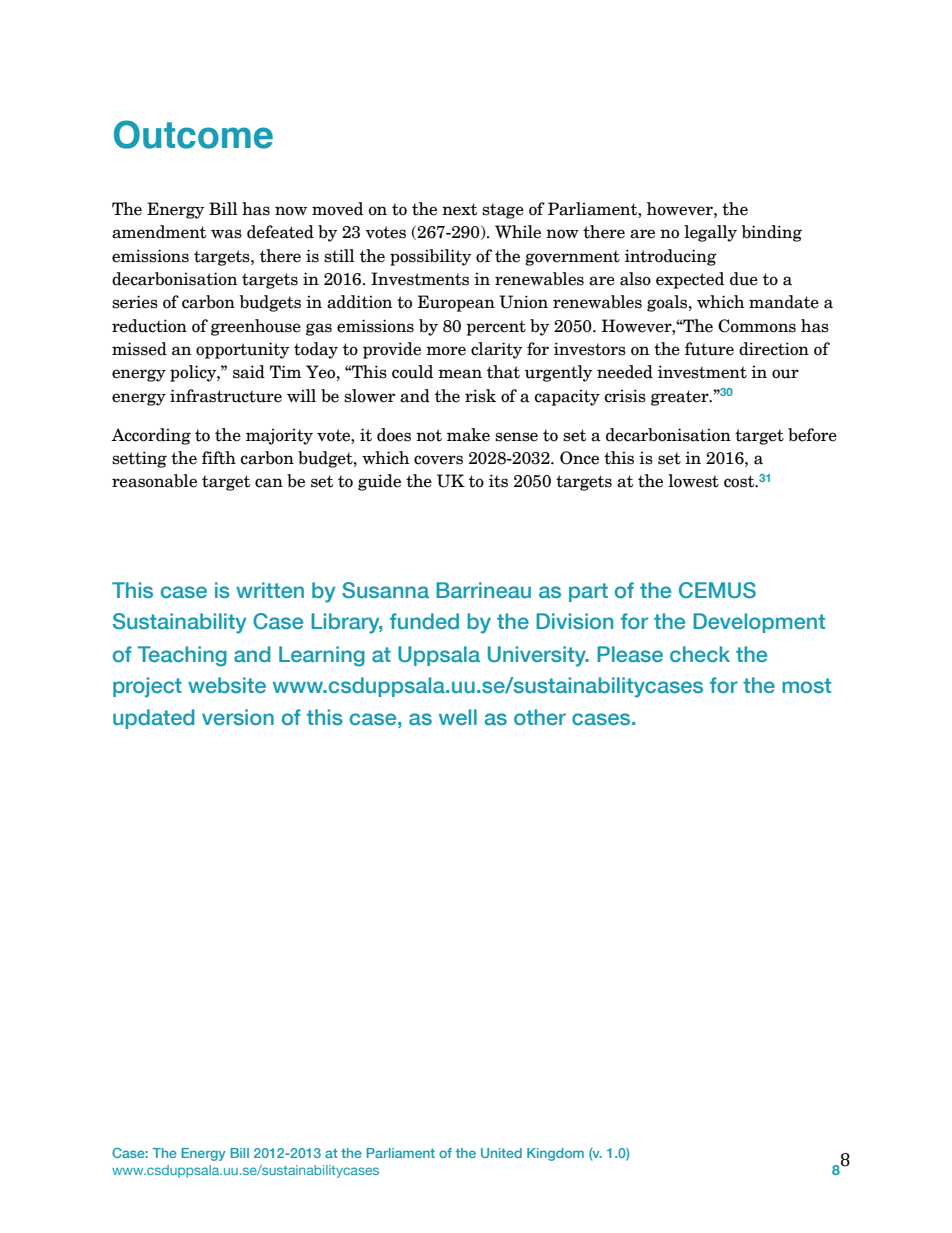 This screenshot has width=952, height=1233. What do you see at coordinates (459, 209) in the screenshot?
I see `next` at bounding box center [459, 209].
